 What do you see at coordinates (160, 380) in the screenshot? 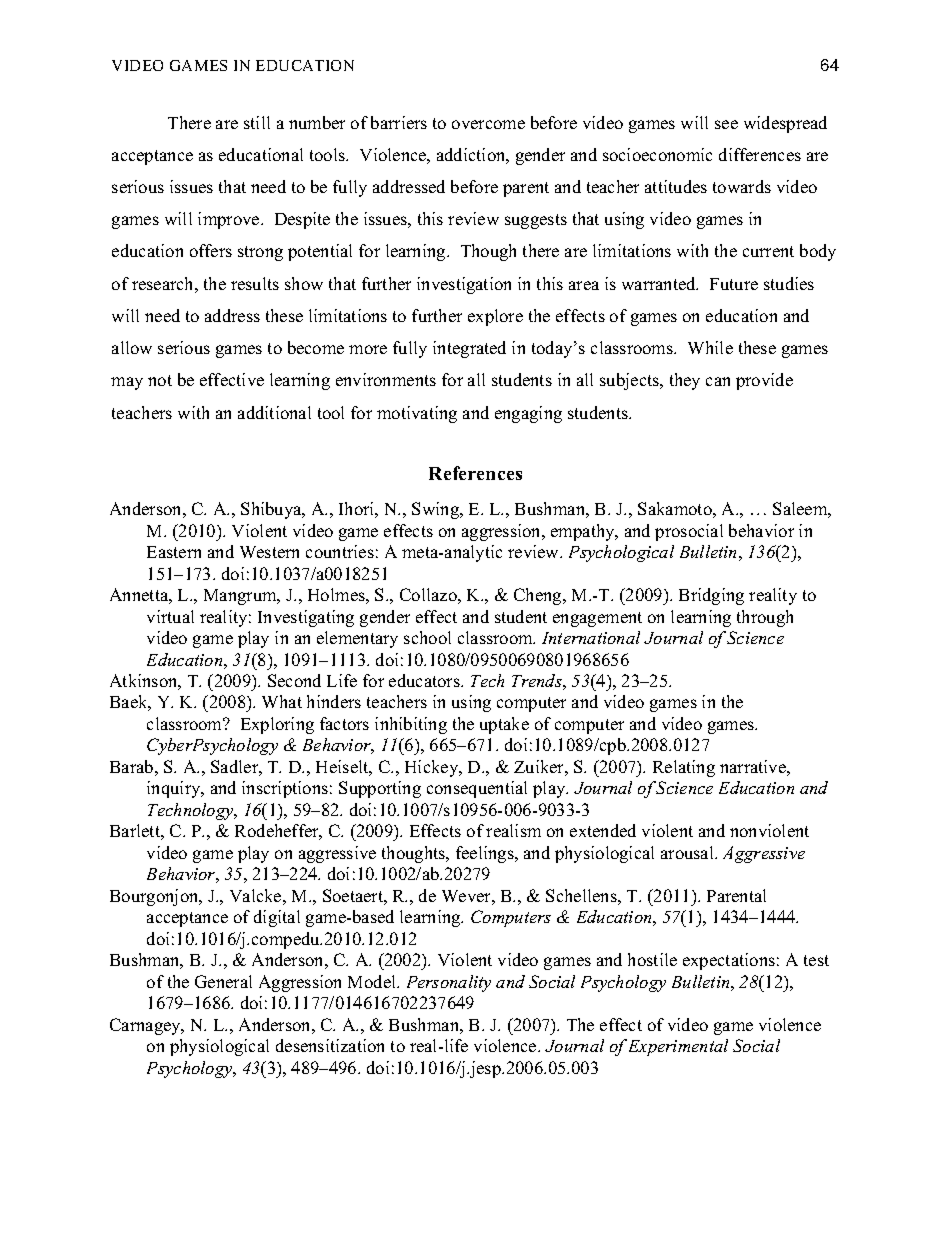
I see `not` at bounding box center [160, 380].
